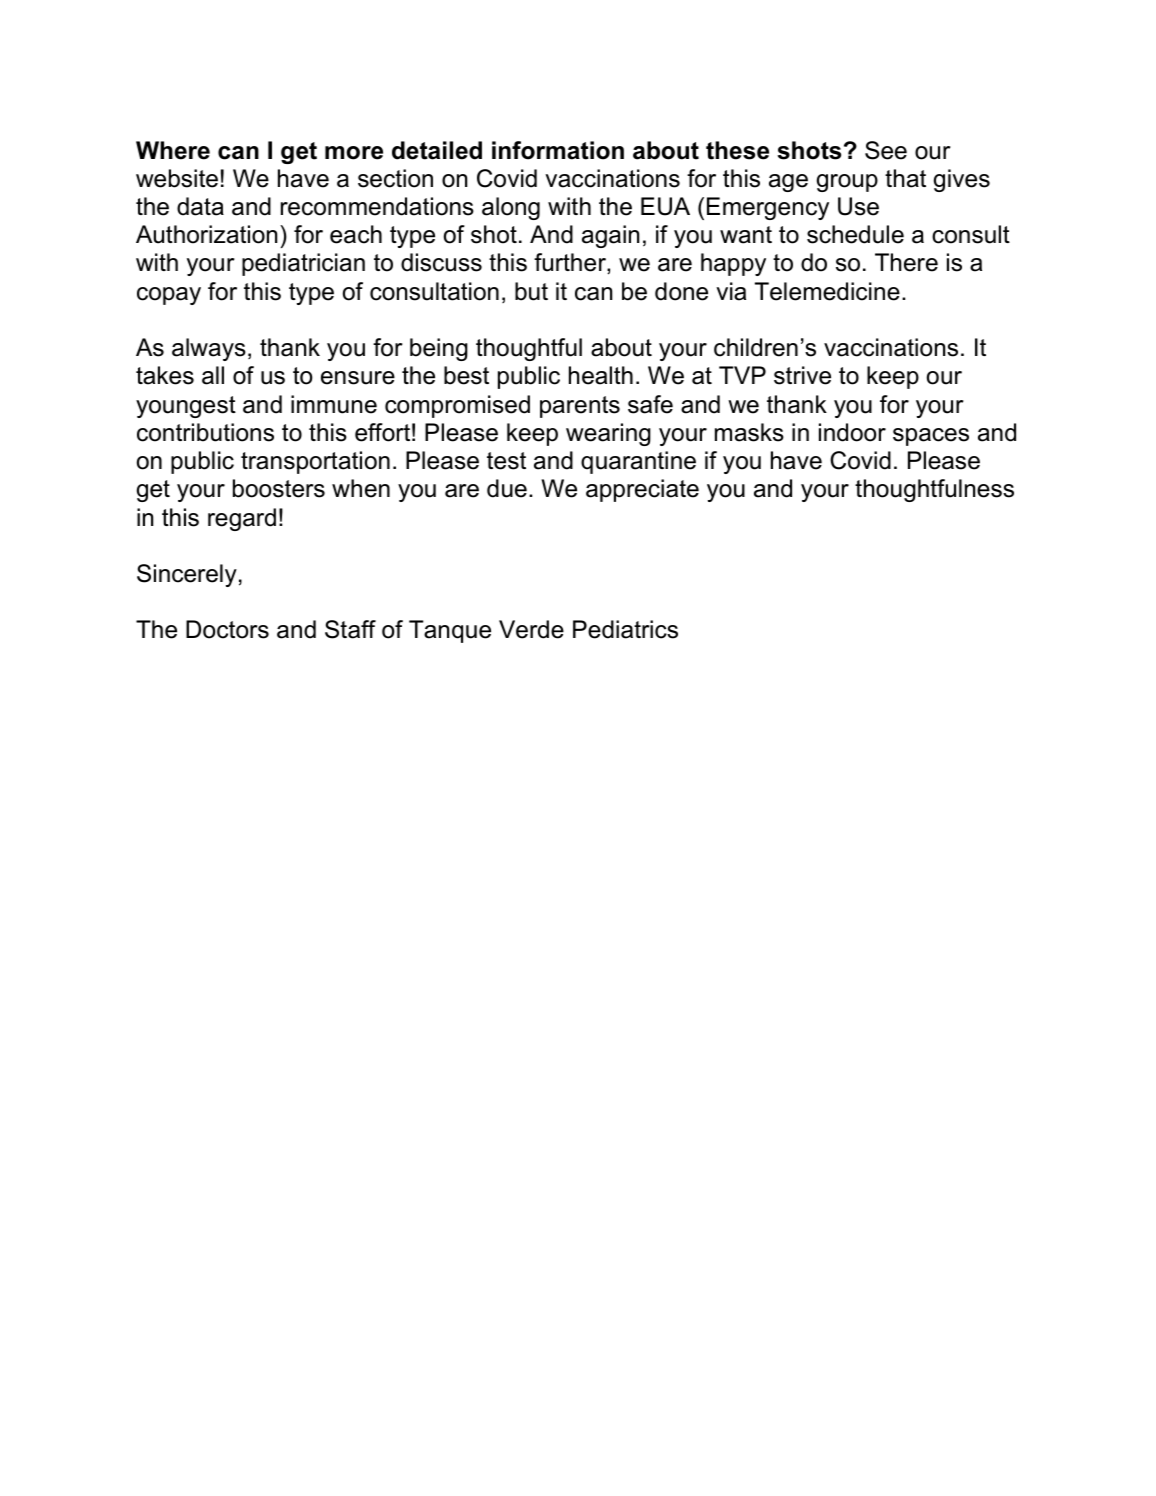 The height and width of the screenshot is (1496, 1156). Describe the element at coordinates (303, 264) in the screenshot. I see `pediatrician` at that location.
